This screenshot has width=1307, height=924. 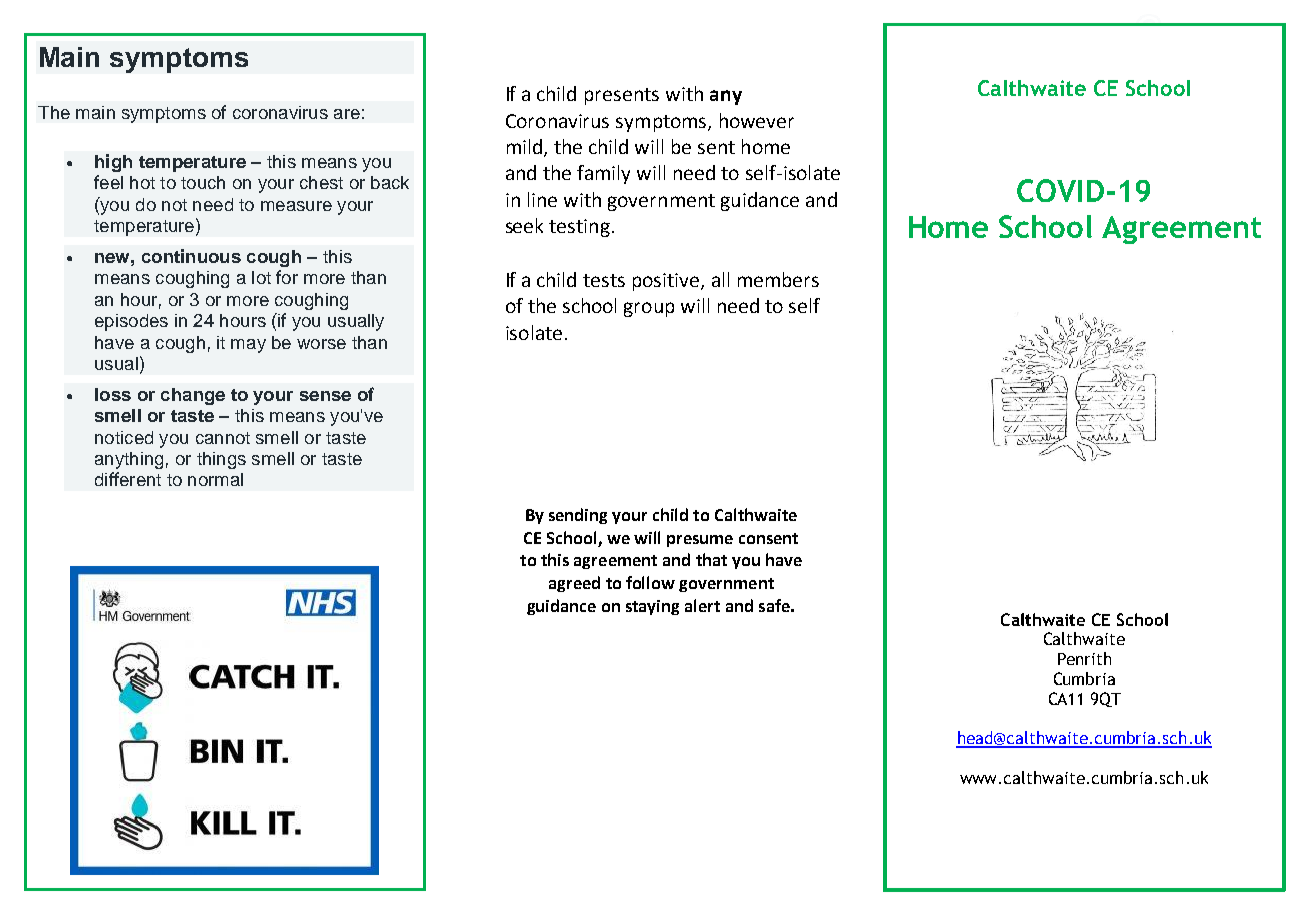 I want to click on however, so click(x=757, y=120).
